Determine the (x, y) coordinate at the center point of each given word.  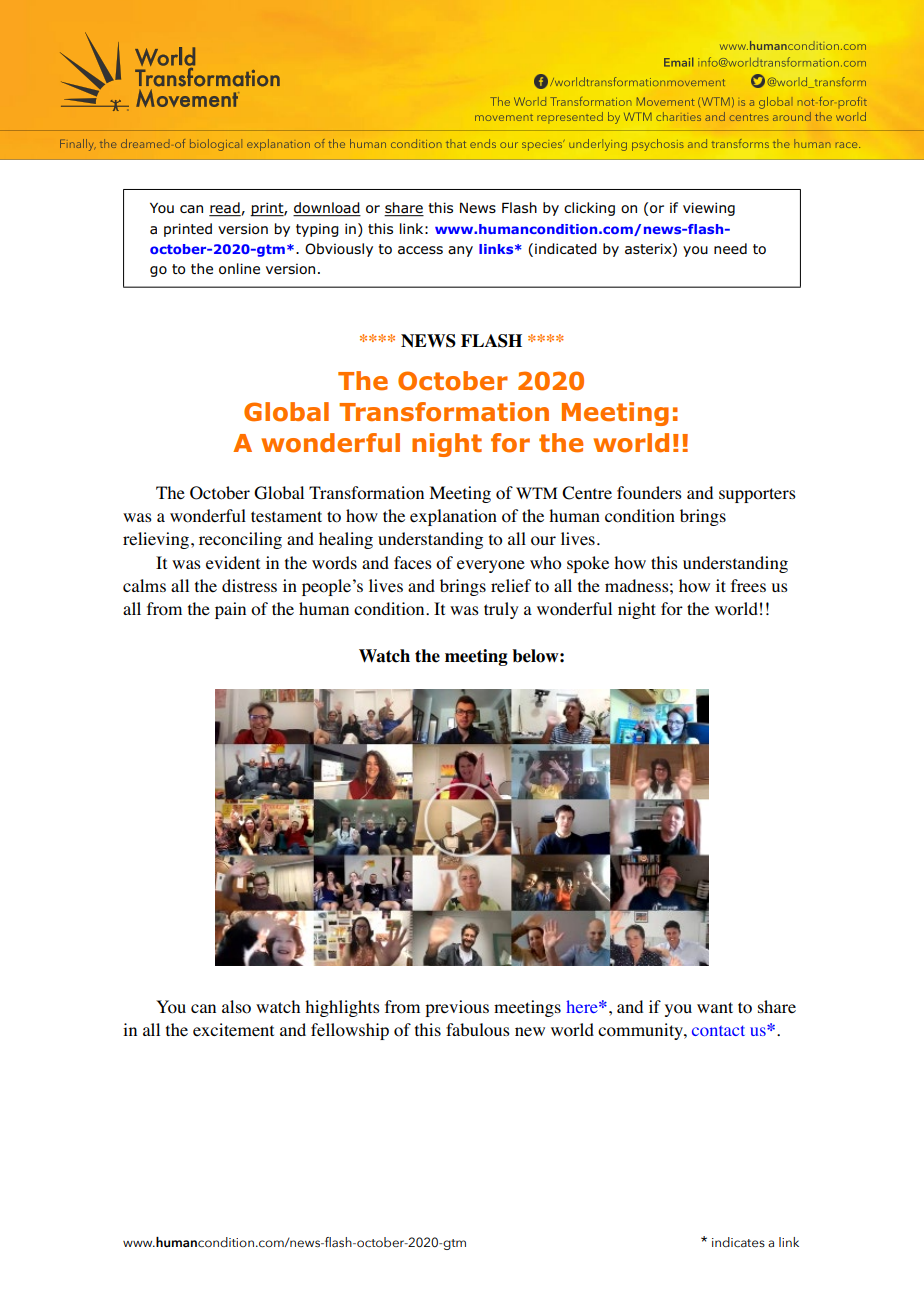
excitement (233, 1029)
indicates (738, 1242)
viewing (709, 209)
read (225, 209)
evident (233, 563)
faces (413, 562)
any (460, 251)
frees (748, 586)
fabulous (478, 1030)
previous (457, 1008)
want (715, 1007)
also (236, 1007)
